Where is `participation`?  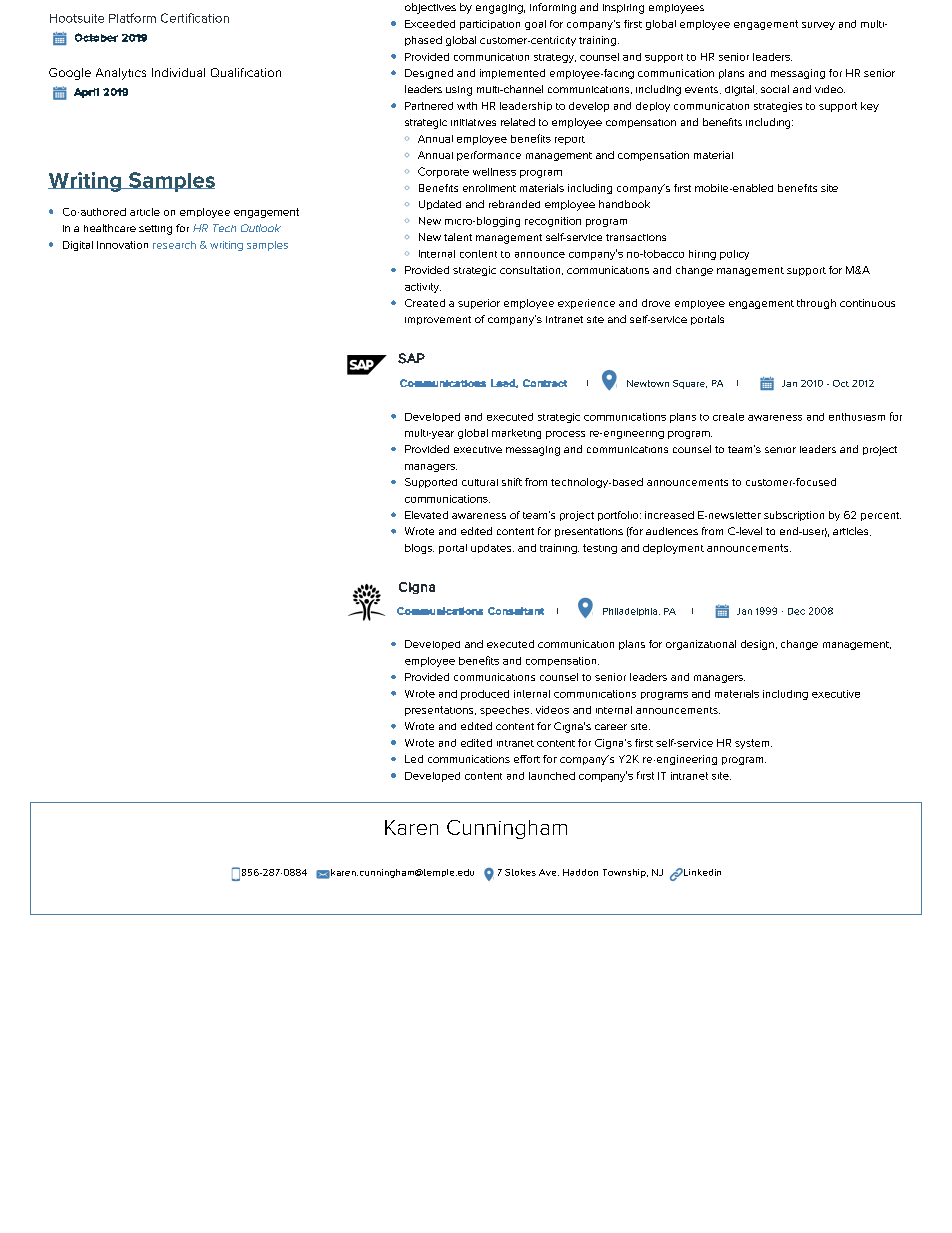 participation is located at coordinates (490, 25).
